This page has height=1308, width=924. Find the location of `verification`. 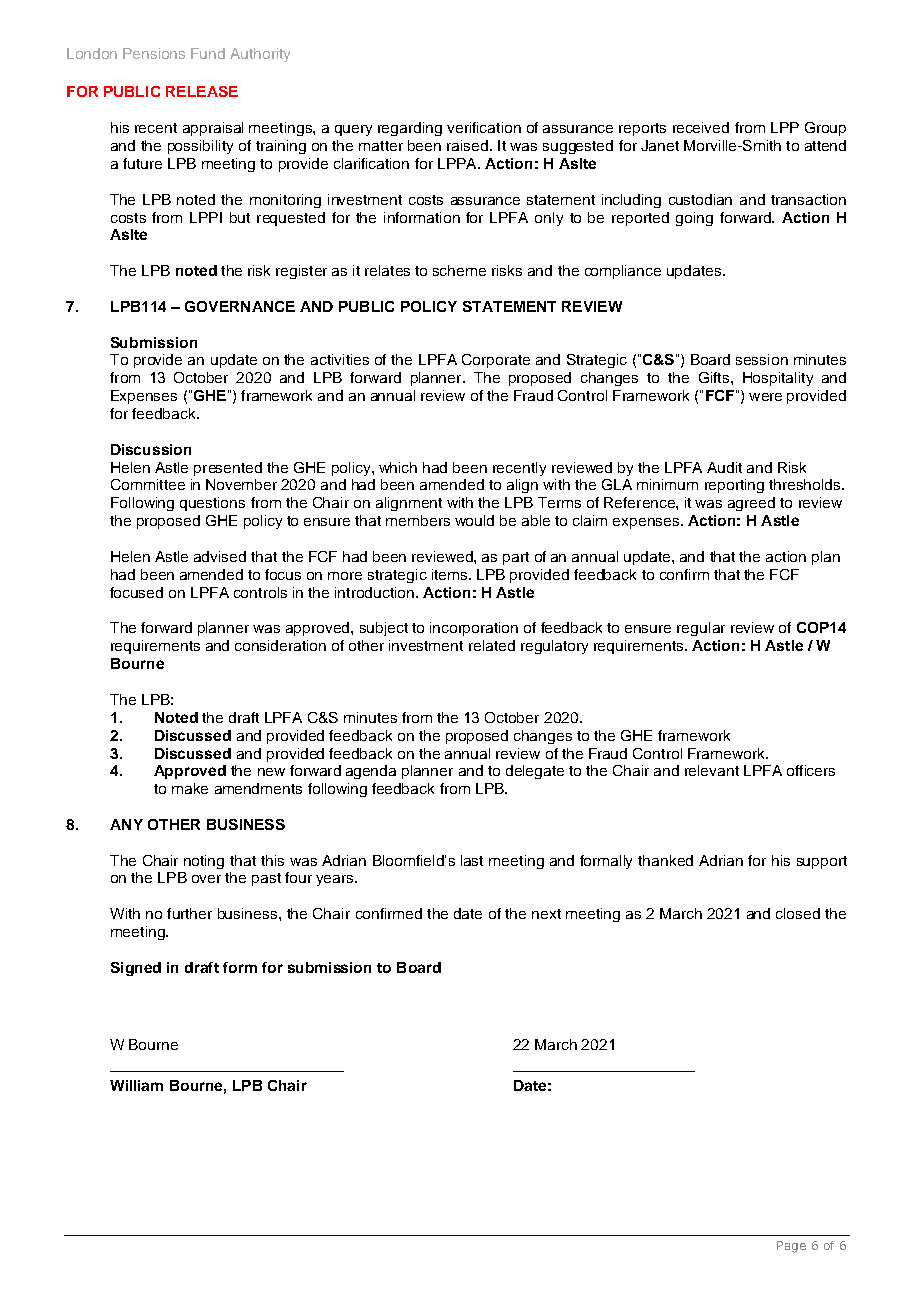

verification is located at coordinates (484, 127).
